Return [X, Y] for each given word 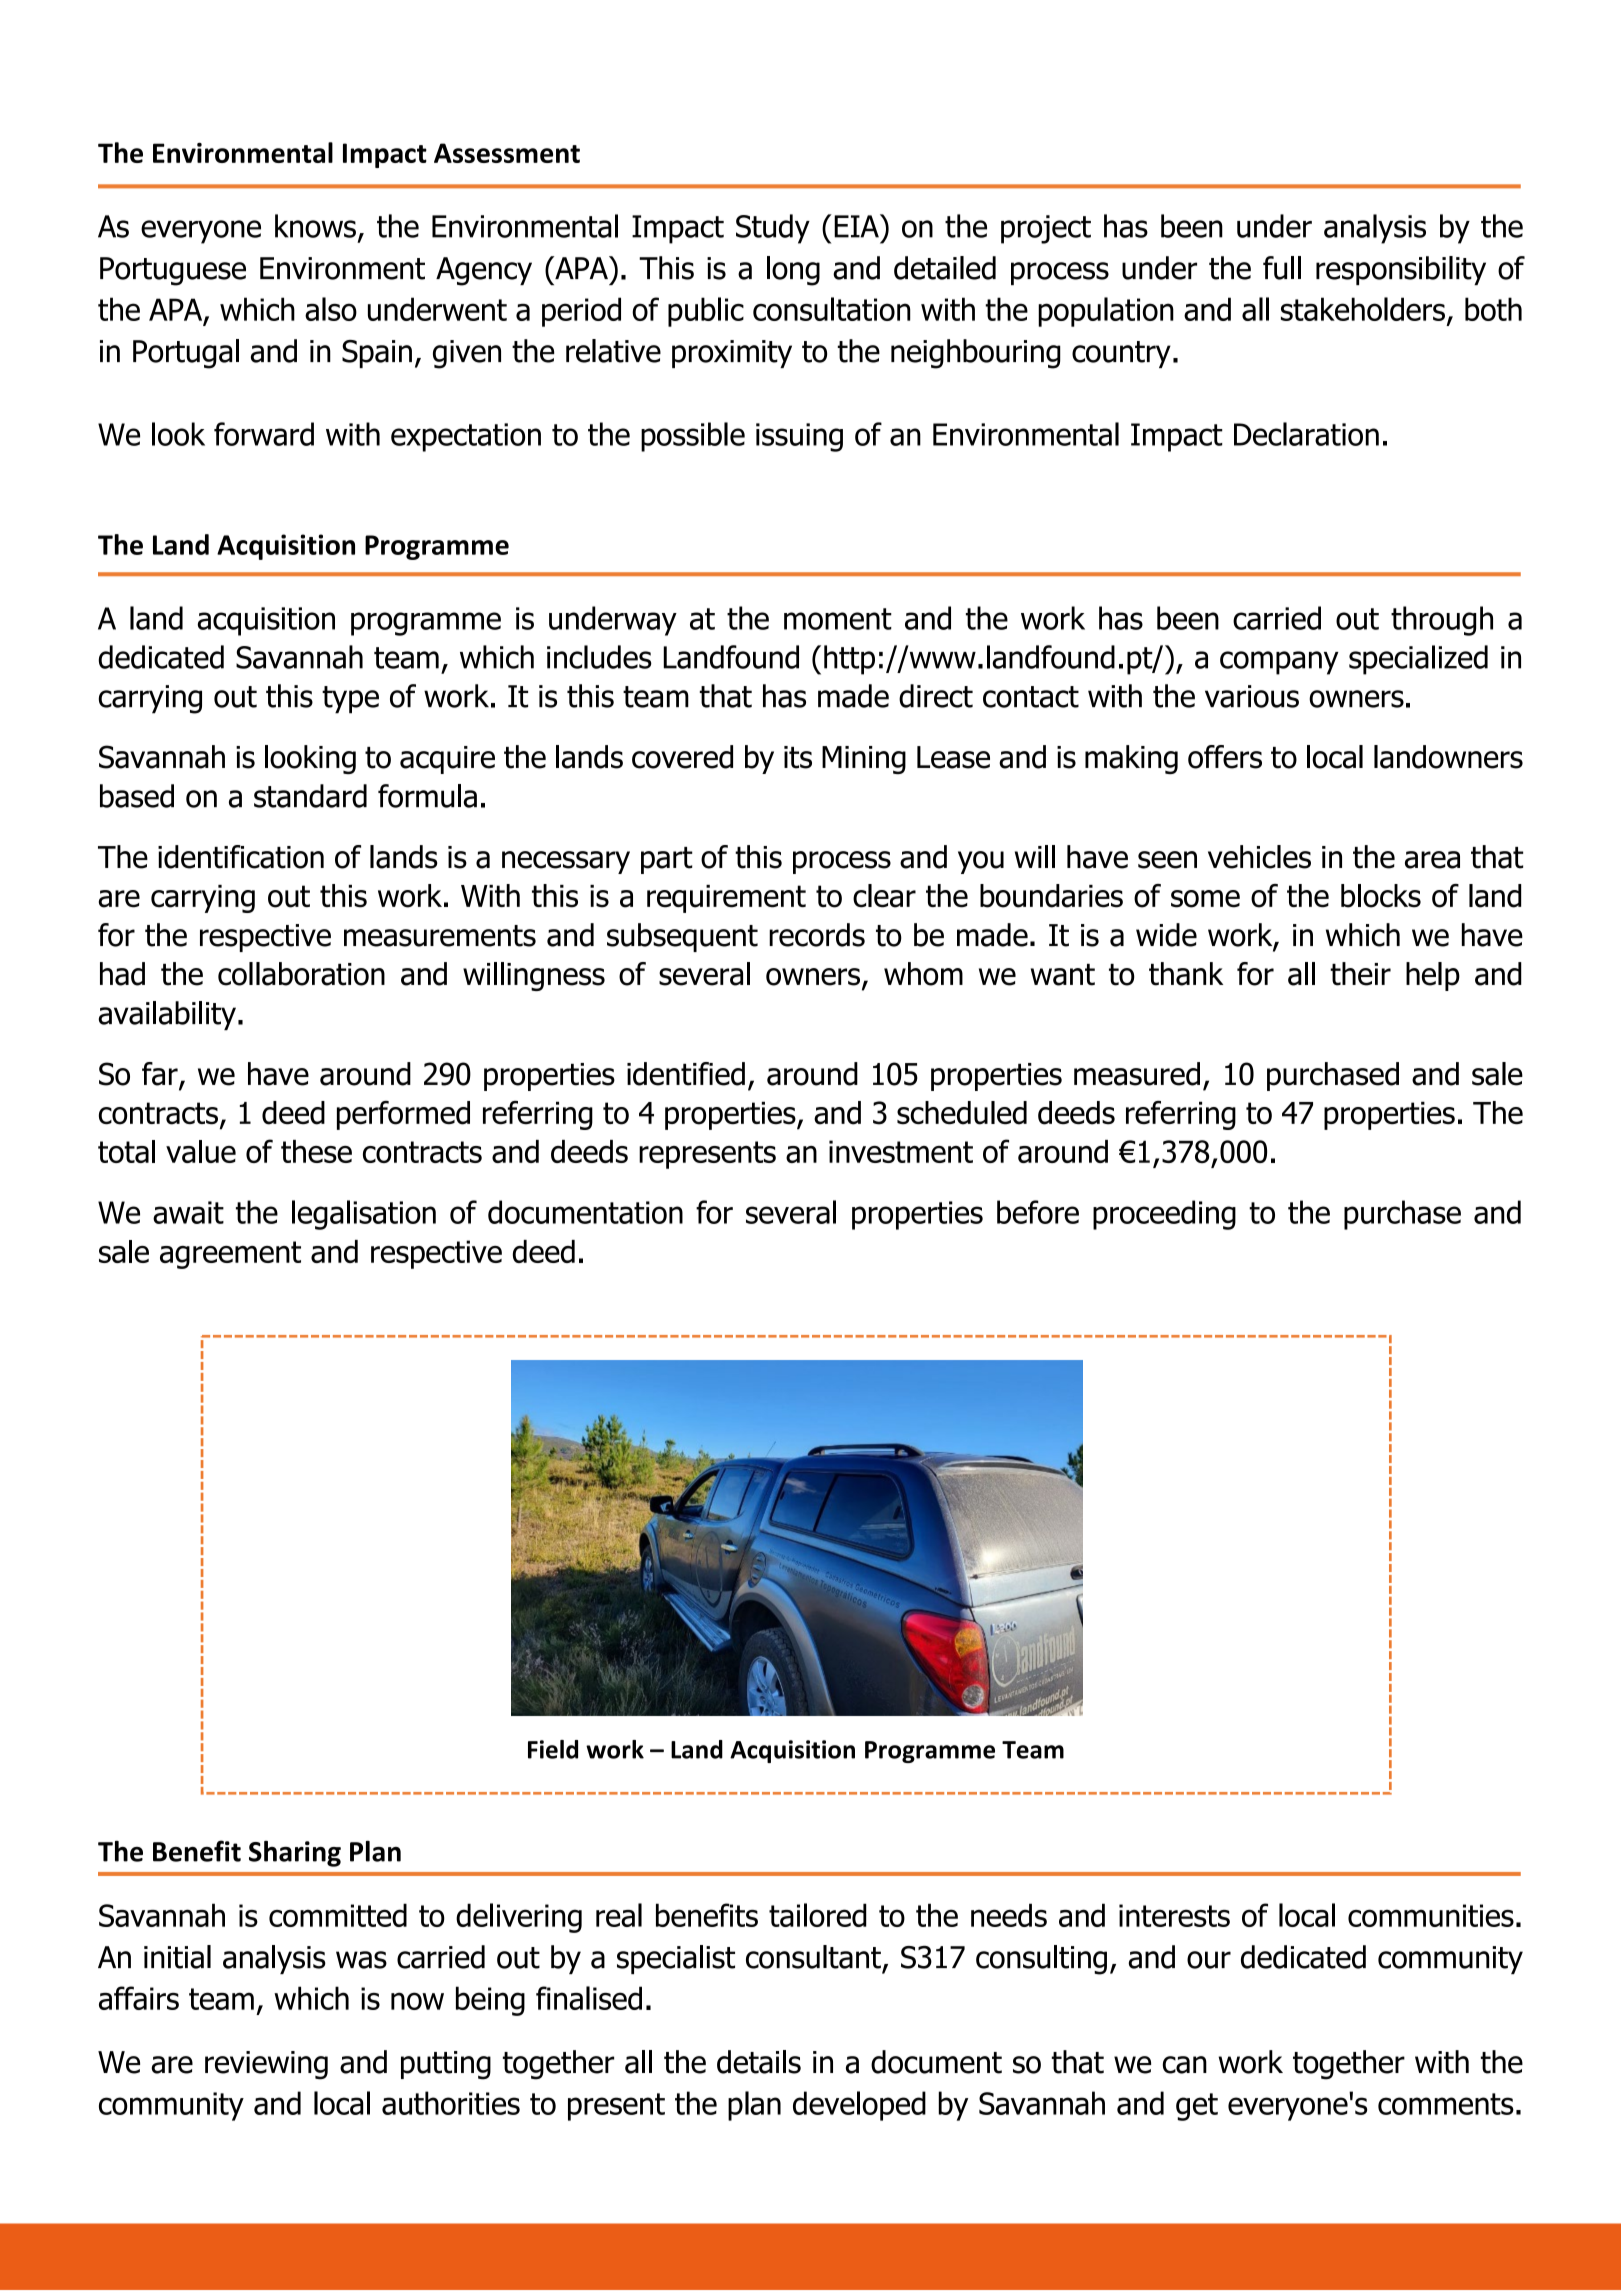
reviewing [266, 2065]
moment [838, 619]
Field [553, 1749]
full [1282, 268]
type [350, 700]
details [759, 2062]
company [1279, 663]
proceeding [1164, 1215]
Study [773, 229]
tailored [818, 1915]
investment [901, 1151]
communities [1431, 1915]
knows [315, 226]
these [316, 1151]
